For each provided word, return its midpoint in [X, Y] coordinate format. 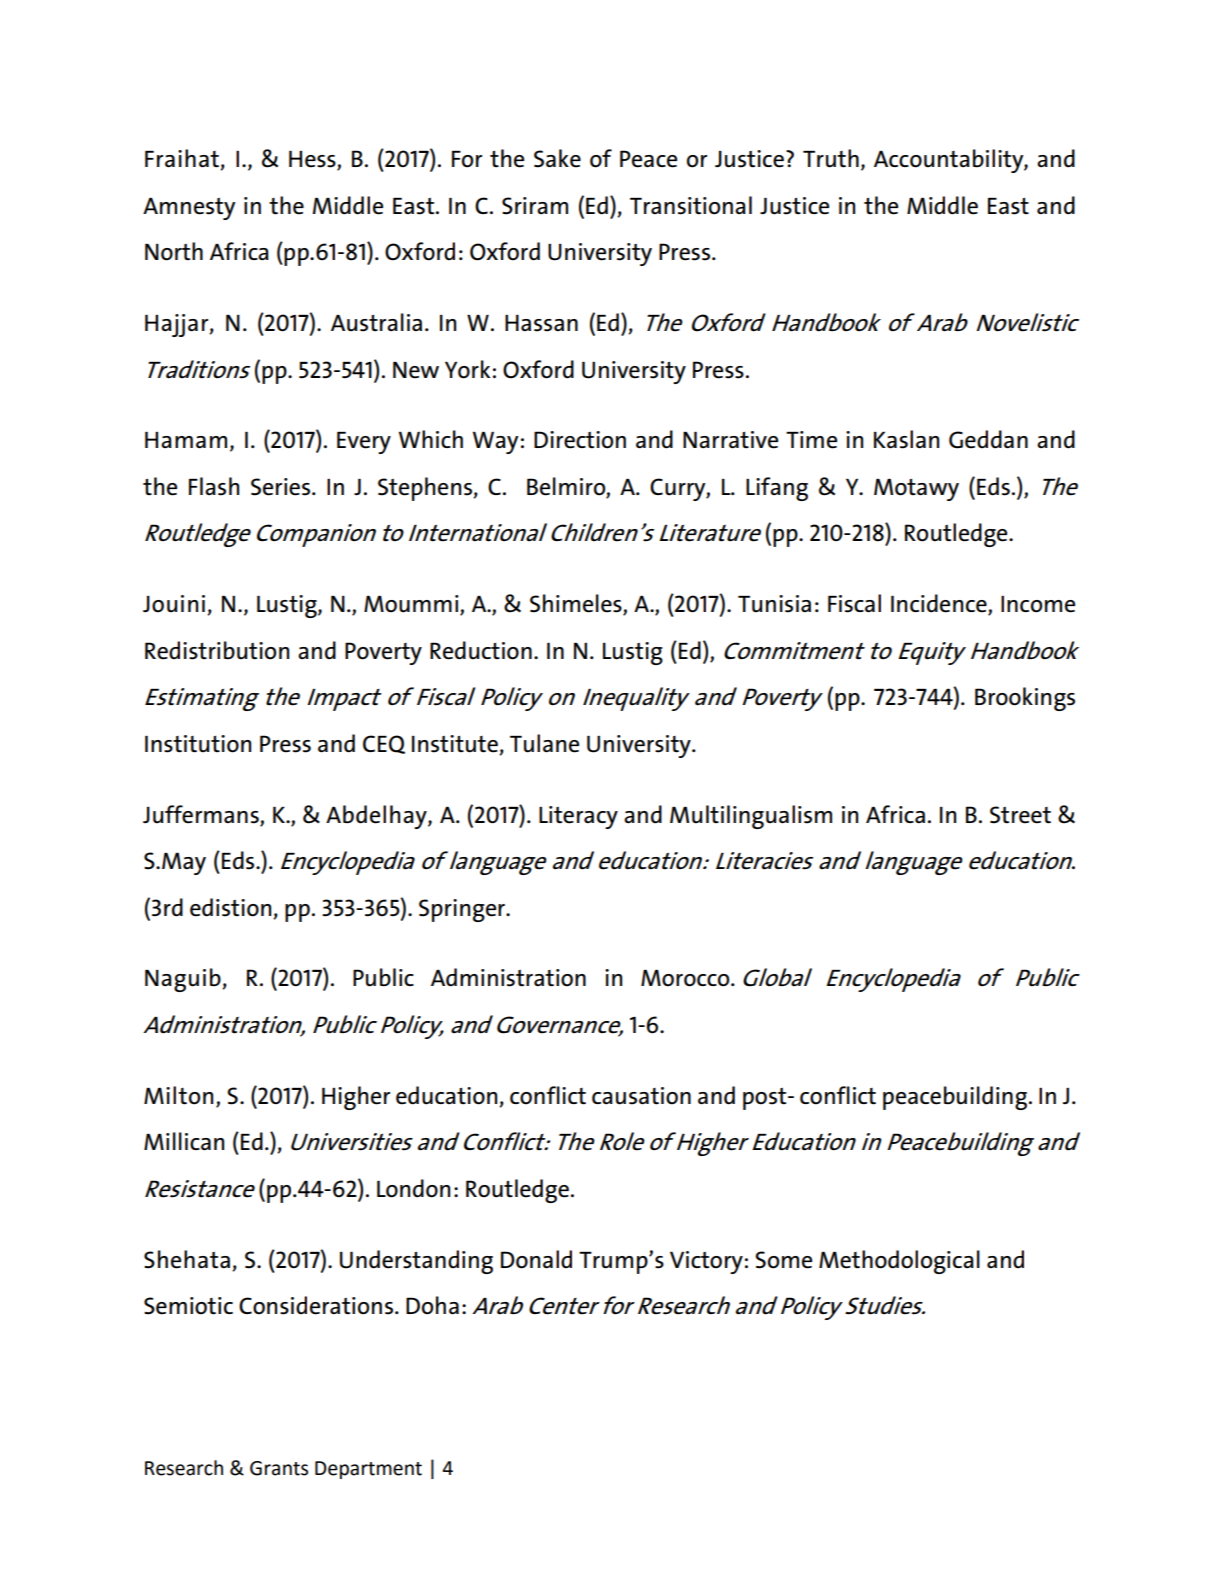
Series [280, 487]
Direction [580, 440]
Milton [178, 1095]
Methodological [899, 1262]
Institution [198, 744]
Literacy [578, 817]
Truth [831, 158]
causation [641, 1096]
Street [1020, 815]
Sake [557, 158]
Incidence [940, 604]
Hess [313, 160]
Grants [279, 1468]
